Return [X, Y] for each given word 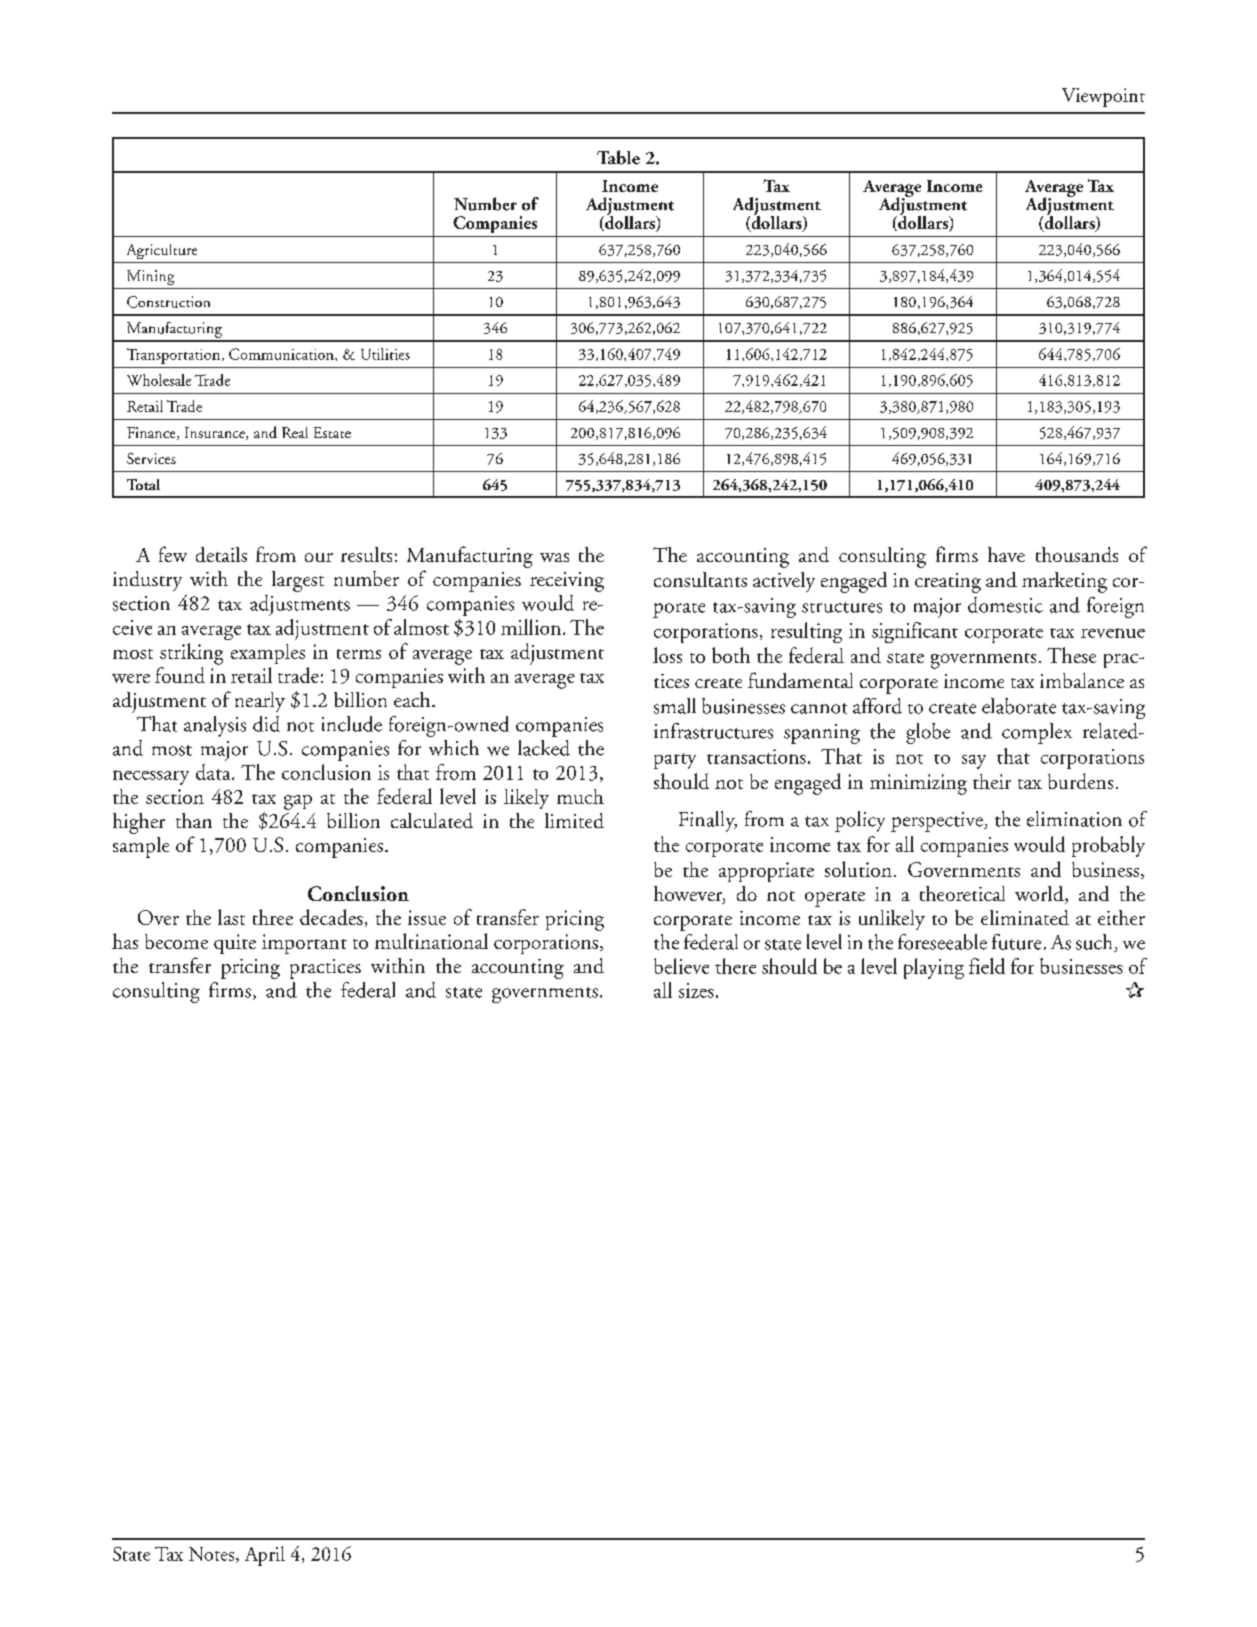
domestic [1005, 605]
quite [235, 944]
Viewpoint [1103, 97]
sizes [696, 990]
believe [681, 966]
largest [298, 581]
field [987, 966]
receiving [567, 582]
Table [618, 157]
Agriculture [162, 251]
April [265, 1556]
